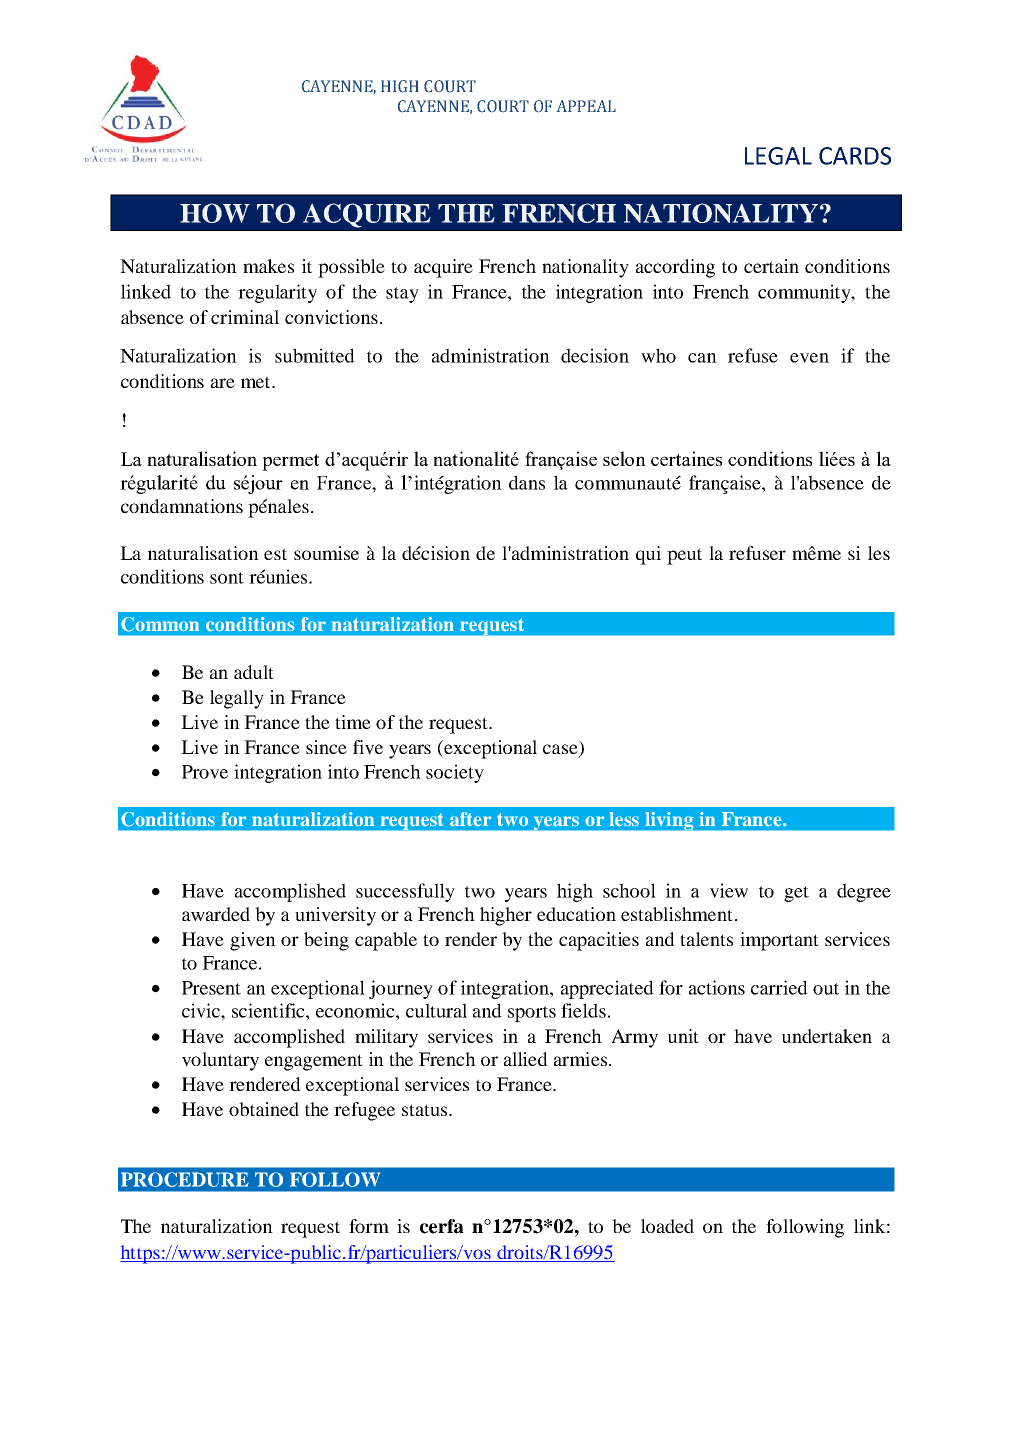 The image size is (1012, 1432). What do you see at coordinates (684, 556) in the page?
I see `peut` at bounding box center [684, 556].
